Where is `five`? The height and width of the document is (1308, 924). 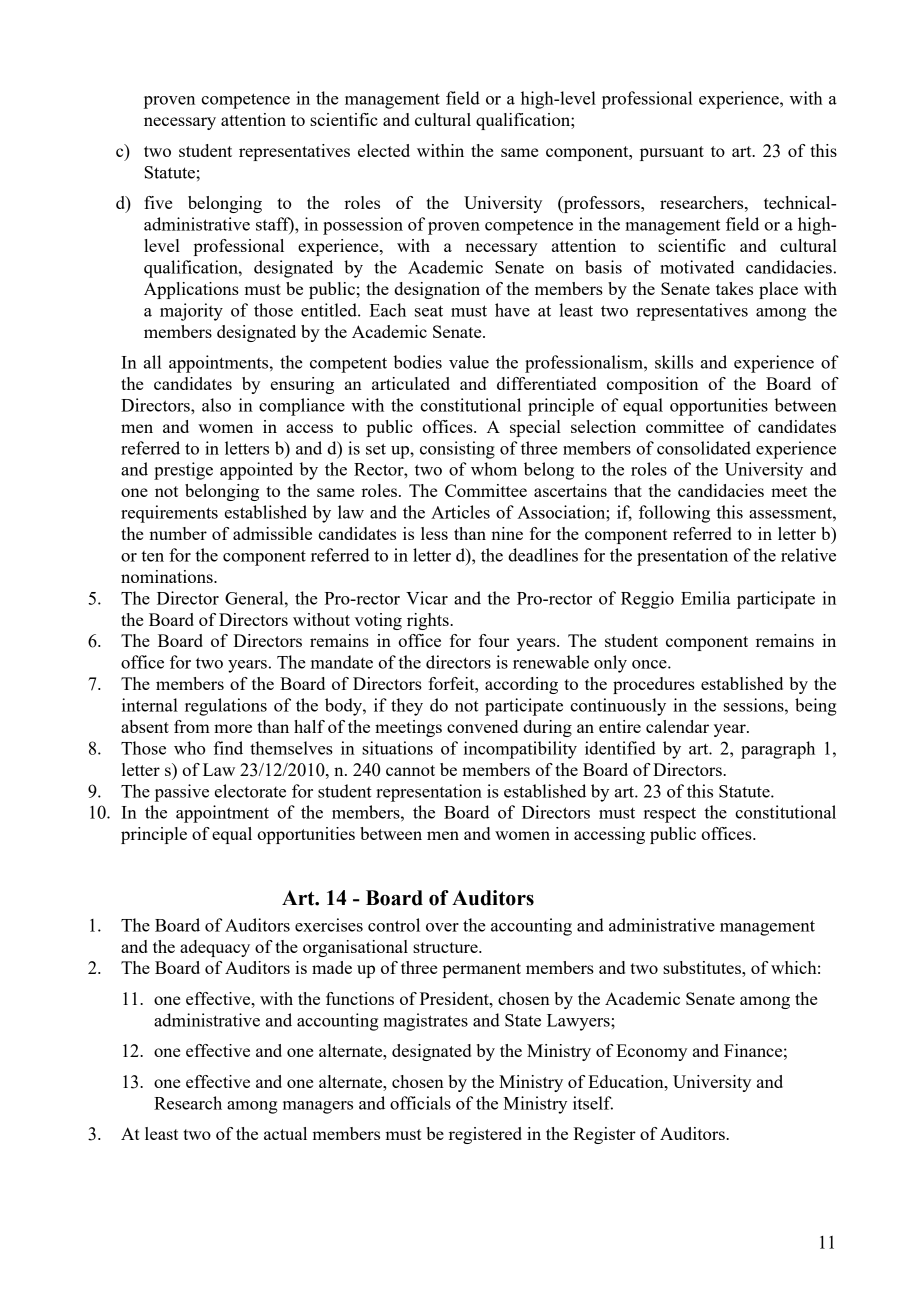 five is located at coordinates (158, 202).
